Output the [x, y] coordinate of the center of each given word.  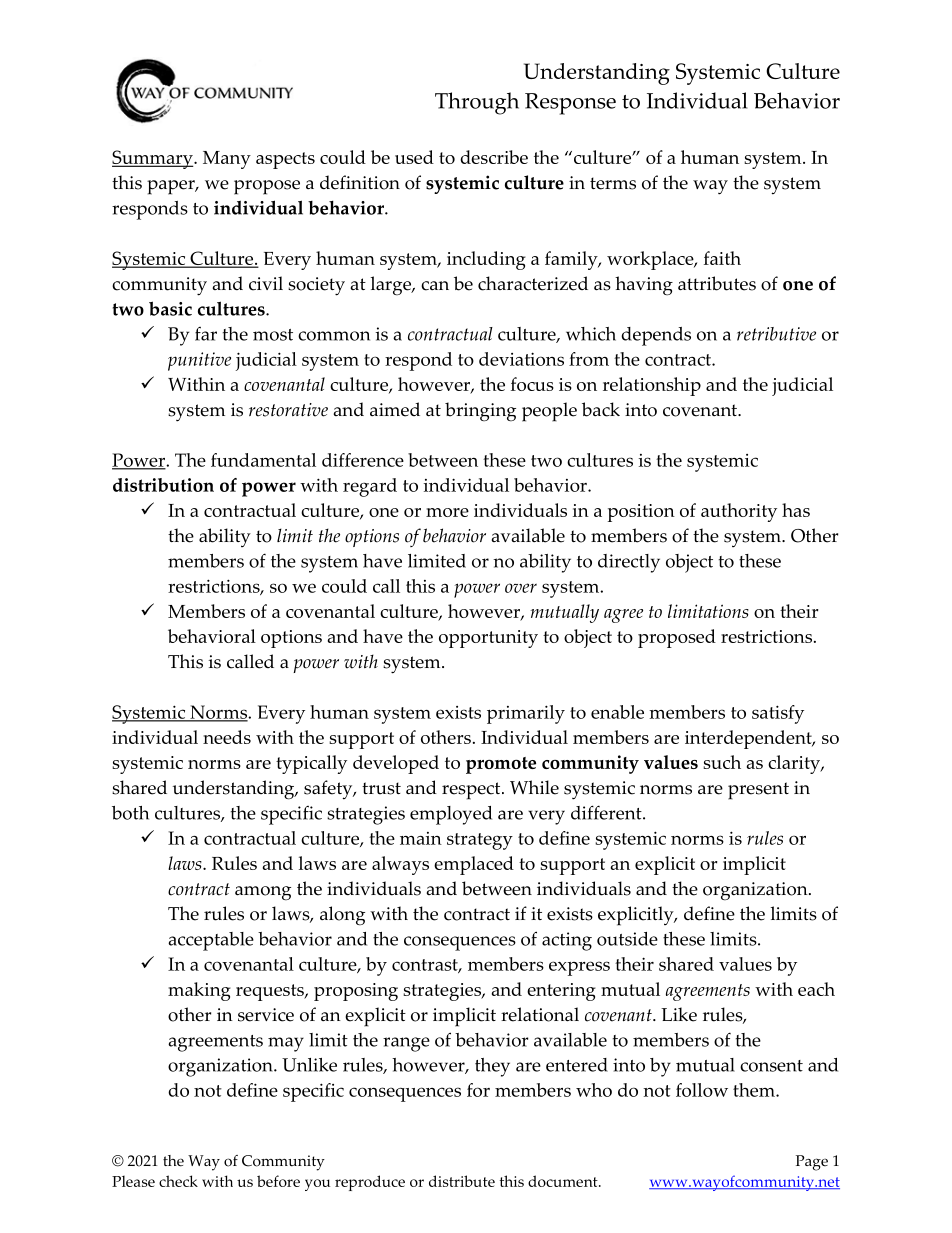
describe [494, 157]
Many [227, 160]
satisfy [778, 714]
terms [613, 183]
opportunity [488, 639]
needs [227, 737]
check [178, 1181]
